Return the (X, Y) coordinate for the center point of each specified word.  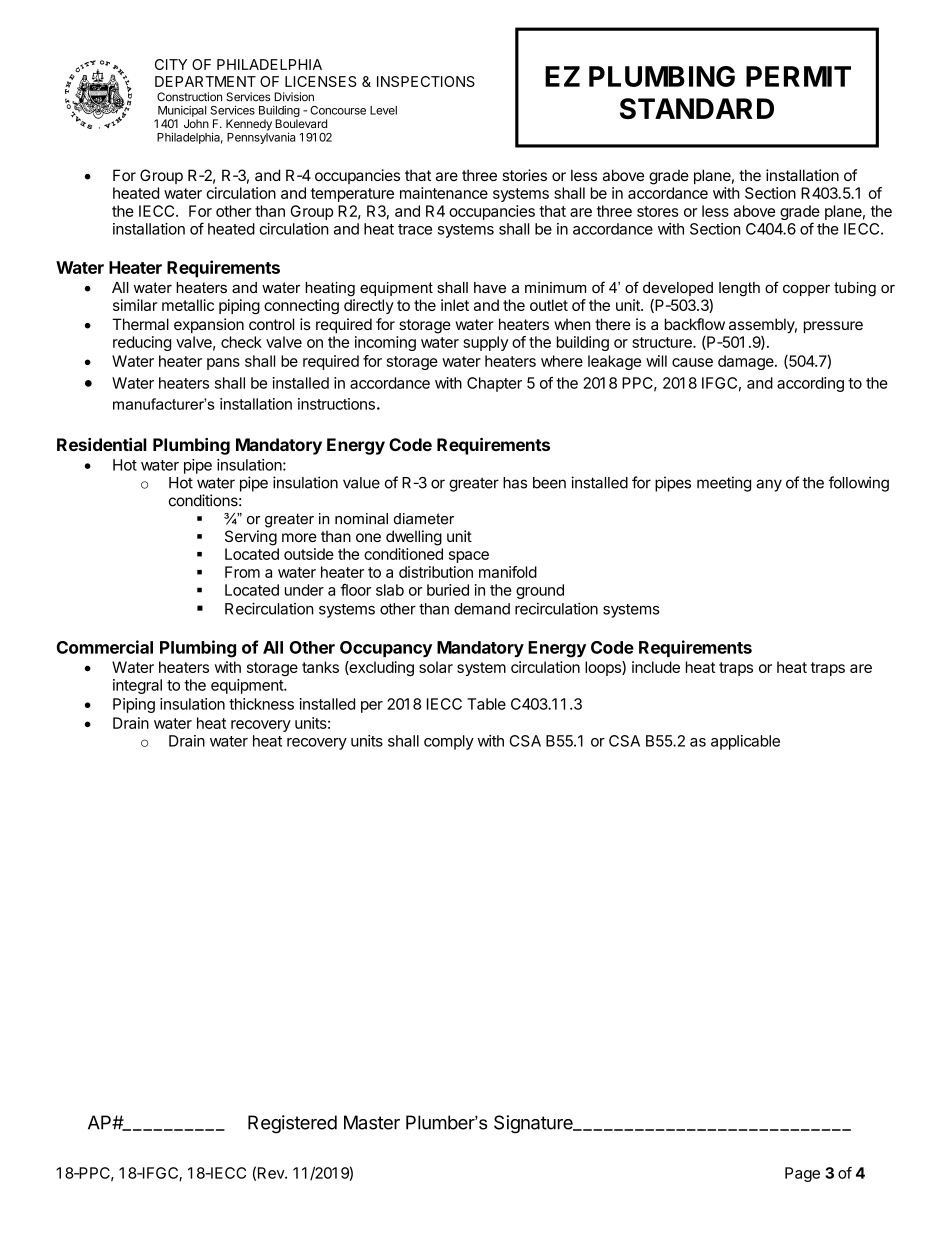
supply (486, 343)
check (241, 342)
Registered (292, 1124)
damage (747, 362)
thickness (261, 704)
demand (482, 609)
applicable (745, 742)
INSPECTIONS (426, 81)
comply (449, 742)
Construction (189, 97)
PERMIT (798, 76)
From (242, 572)
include (656, 667)
